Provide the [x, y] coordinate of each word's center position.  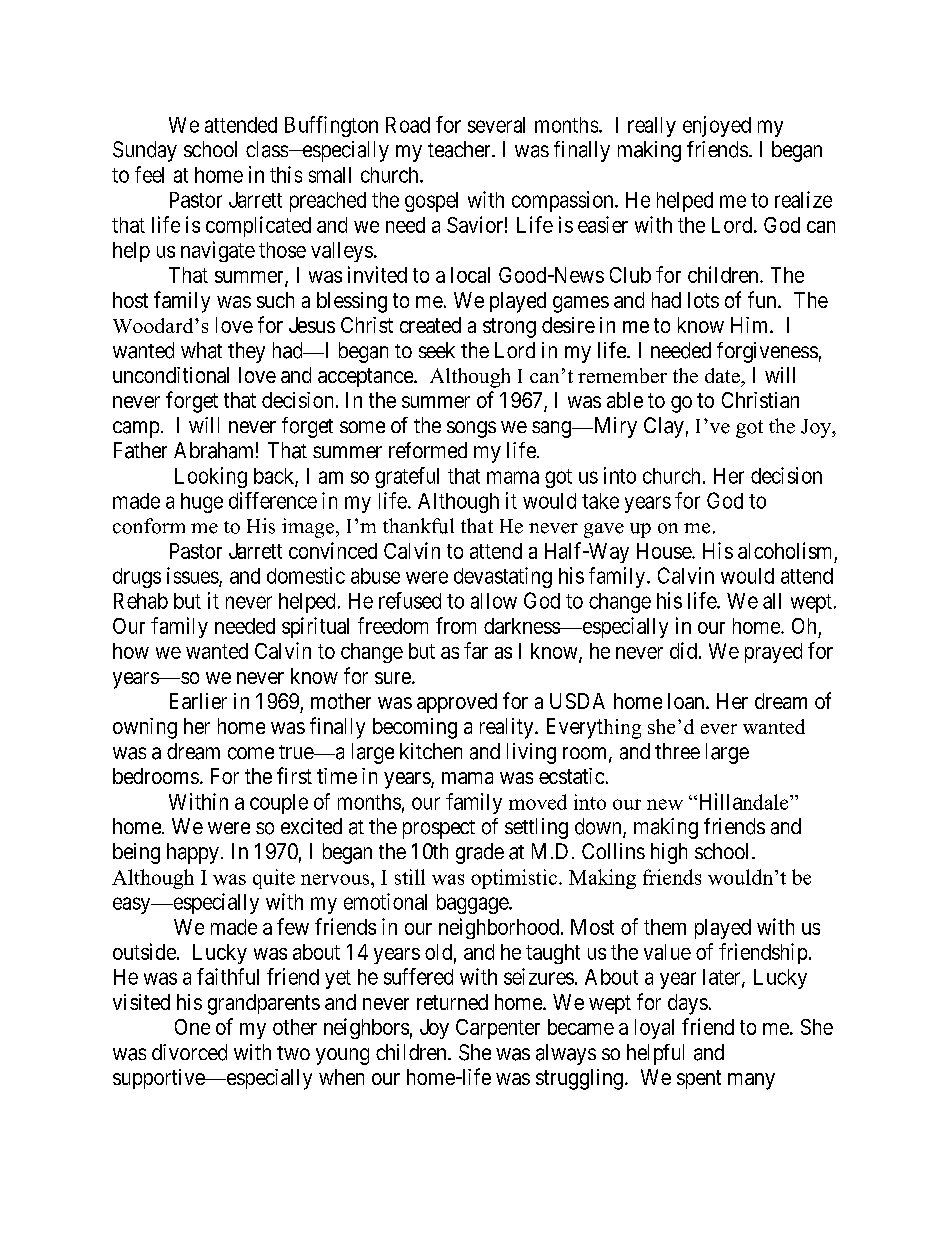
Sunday [145, 151]
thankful [418, 526]
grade [480, 853]
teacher [460, 149]
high [669, 853]
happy [193, 853]
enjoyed [717, 126]
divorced [189, 1052]
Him [751, 325]
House [665, 551]
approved [457, 703]
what [201, 350]
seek [437, 350]
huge [202, 503]
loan [687, 701]
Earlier [198, 701]
